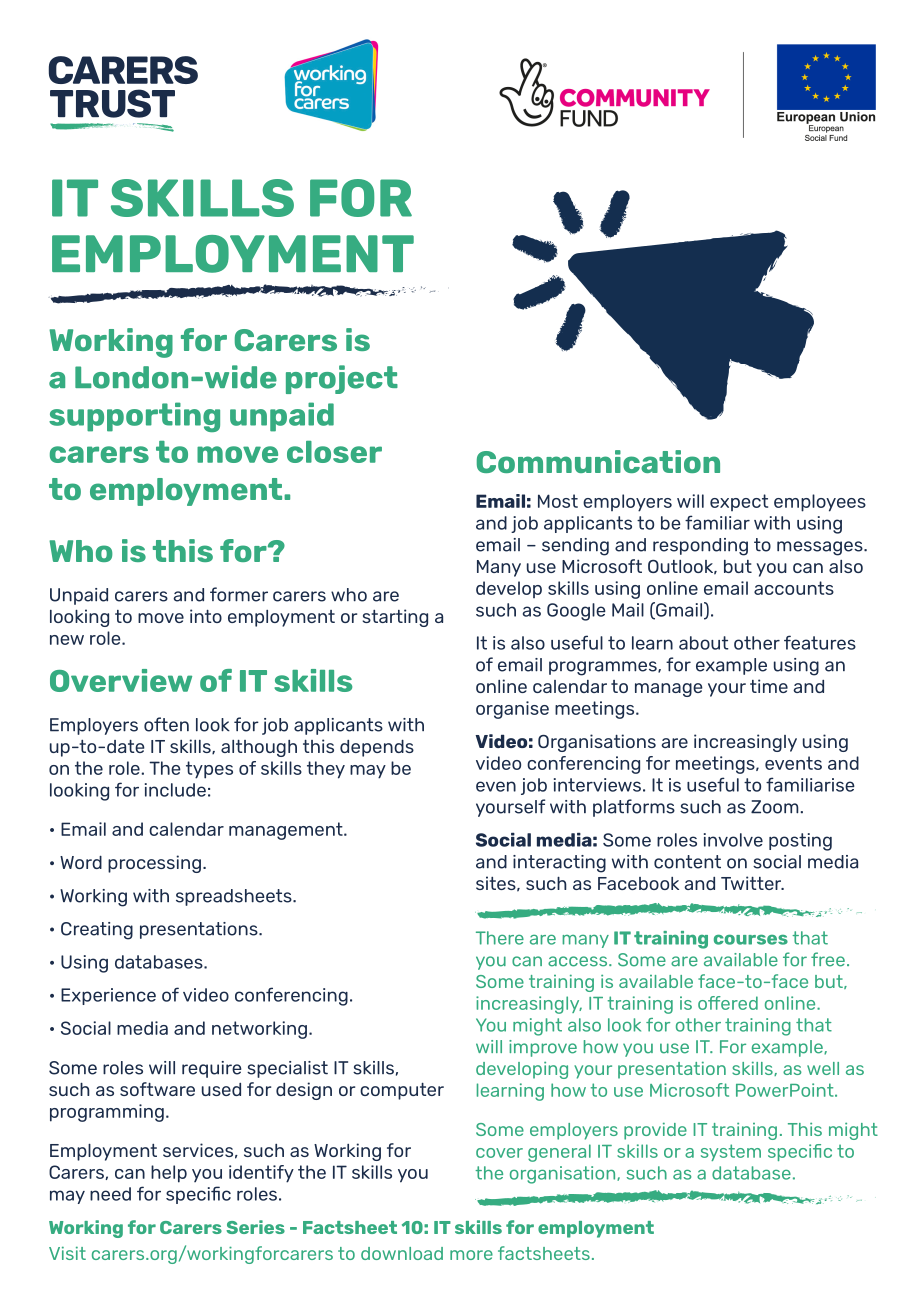  What do you see at coordinates (471, 1255) in the document?
I see `more` at bounding box center [471, 1255].
